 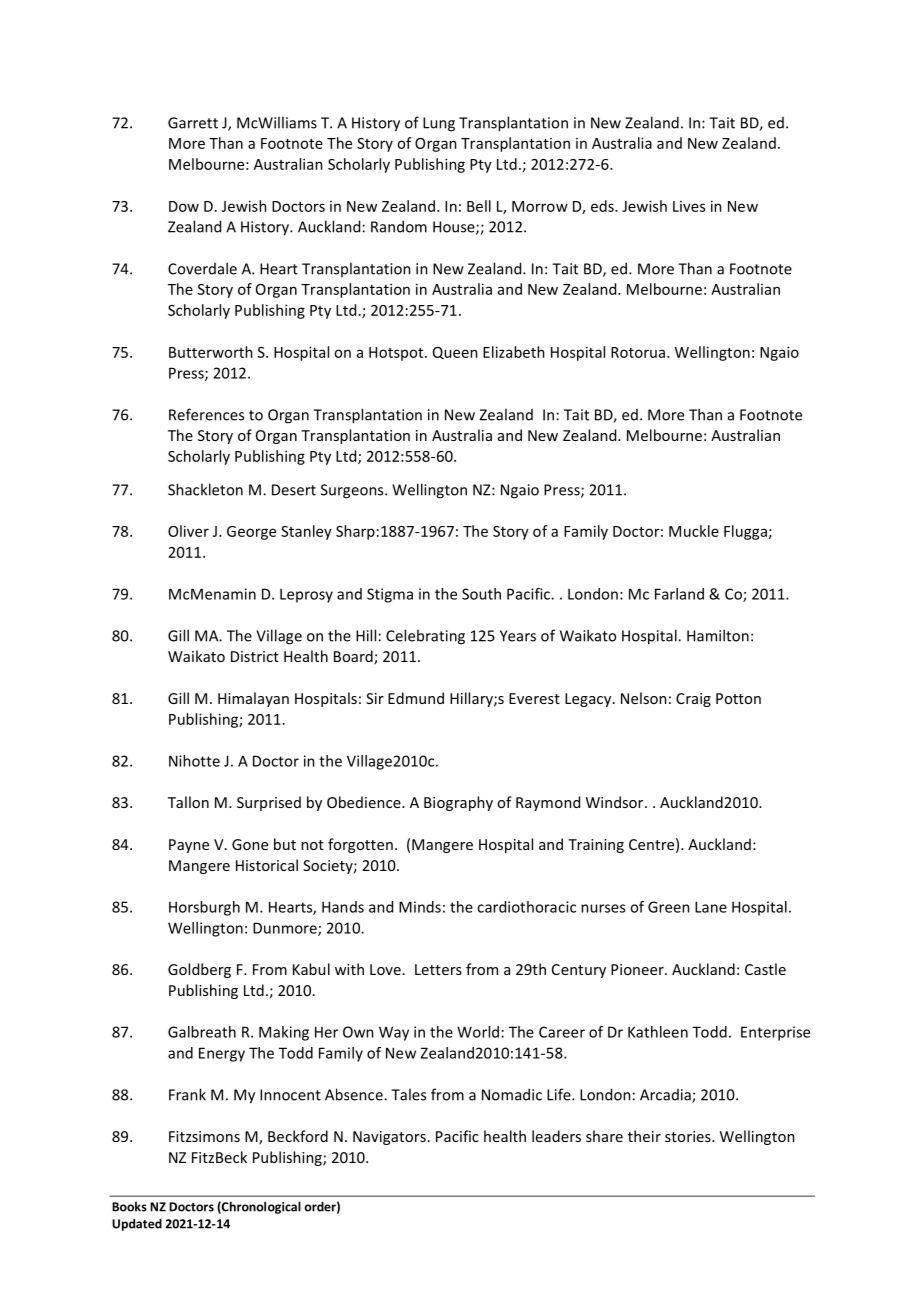 What do you see at coordinates (255, 656) in the screenshot?
I see `District` at bounding box center [255, 656].
